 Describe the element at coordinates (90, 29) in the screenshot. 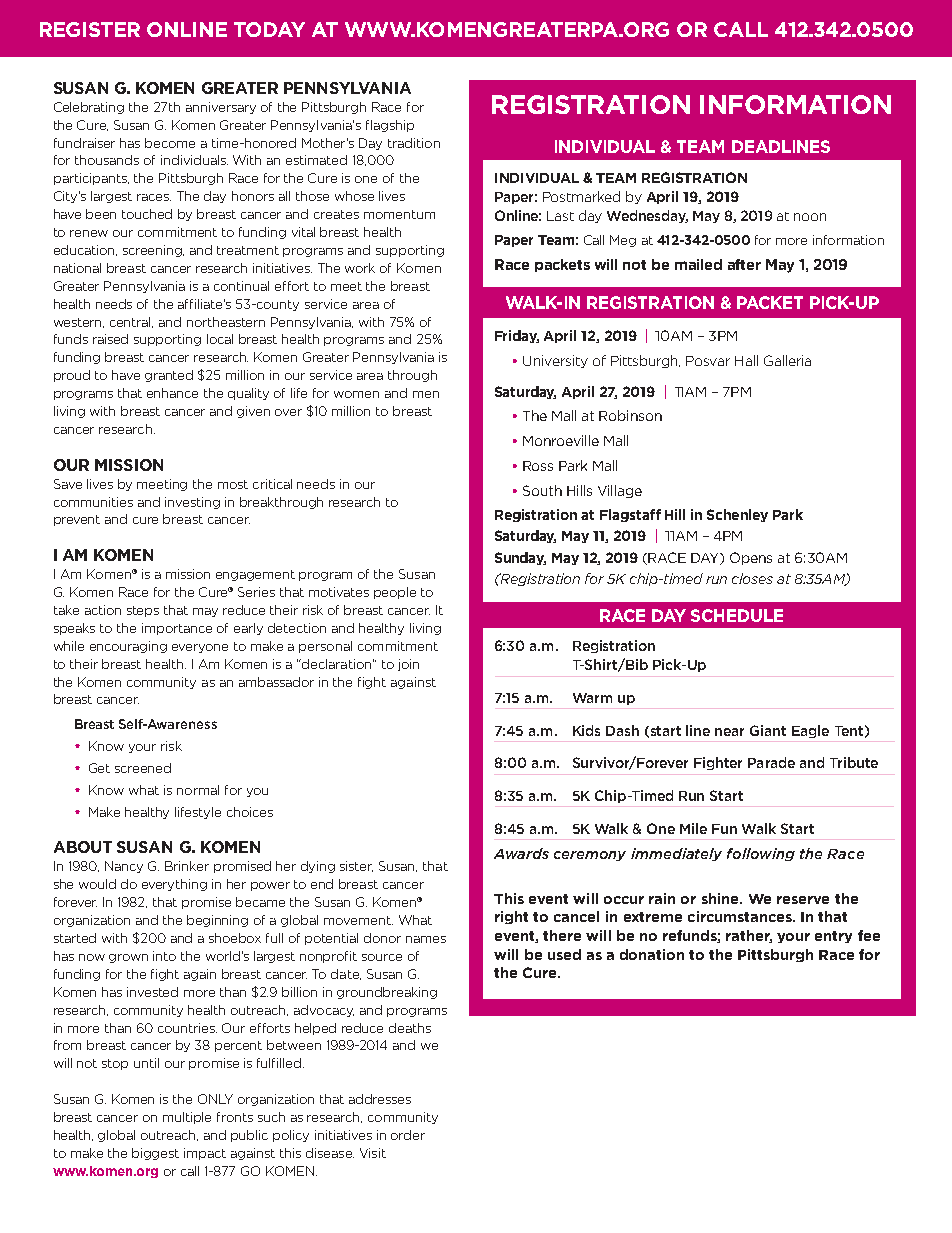

I see `REGISTER` at that location.
